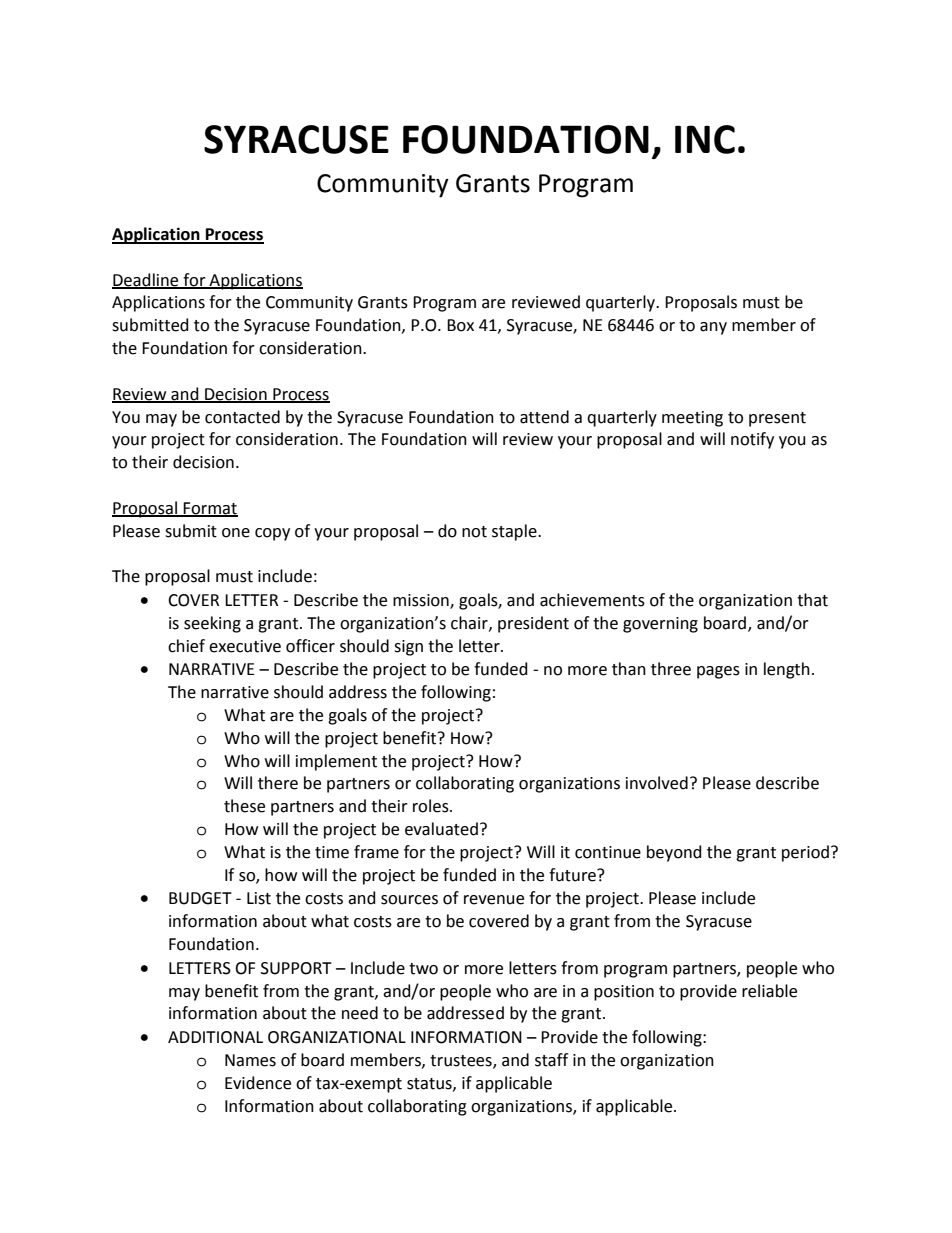 The height and width of the document is (1233, 952). I want to click on roles, so click(432, 806).
